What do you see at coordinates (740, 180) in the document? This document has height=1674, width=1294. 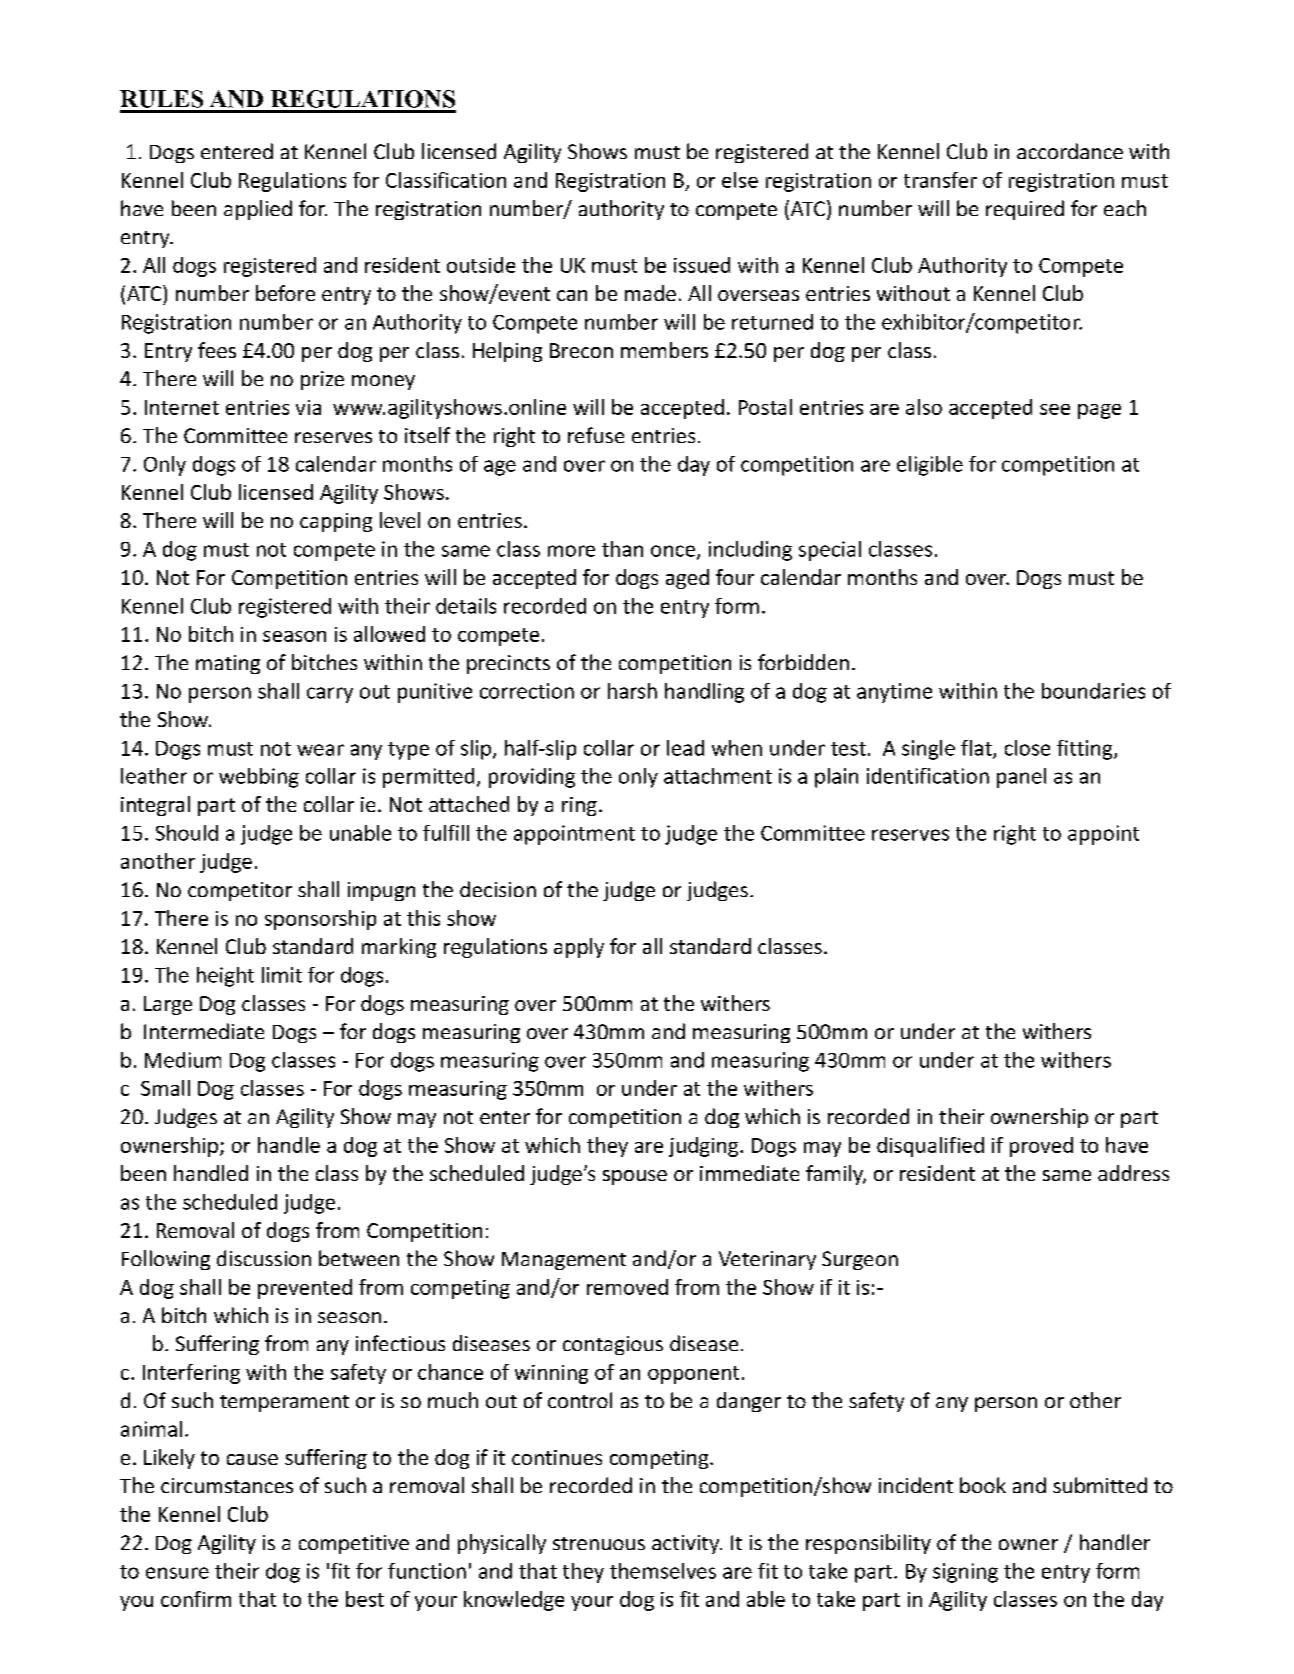 I see `else` at bounding box center [740, 180].
